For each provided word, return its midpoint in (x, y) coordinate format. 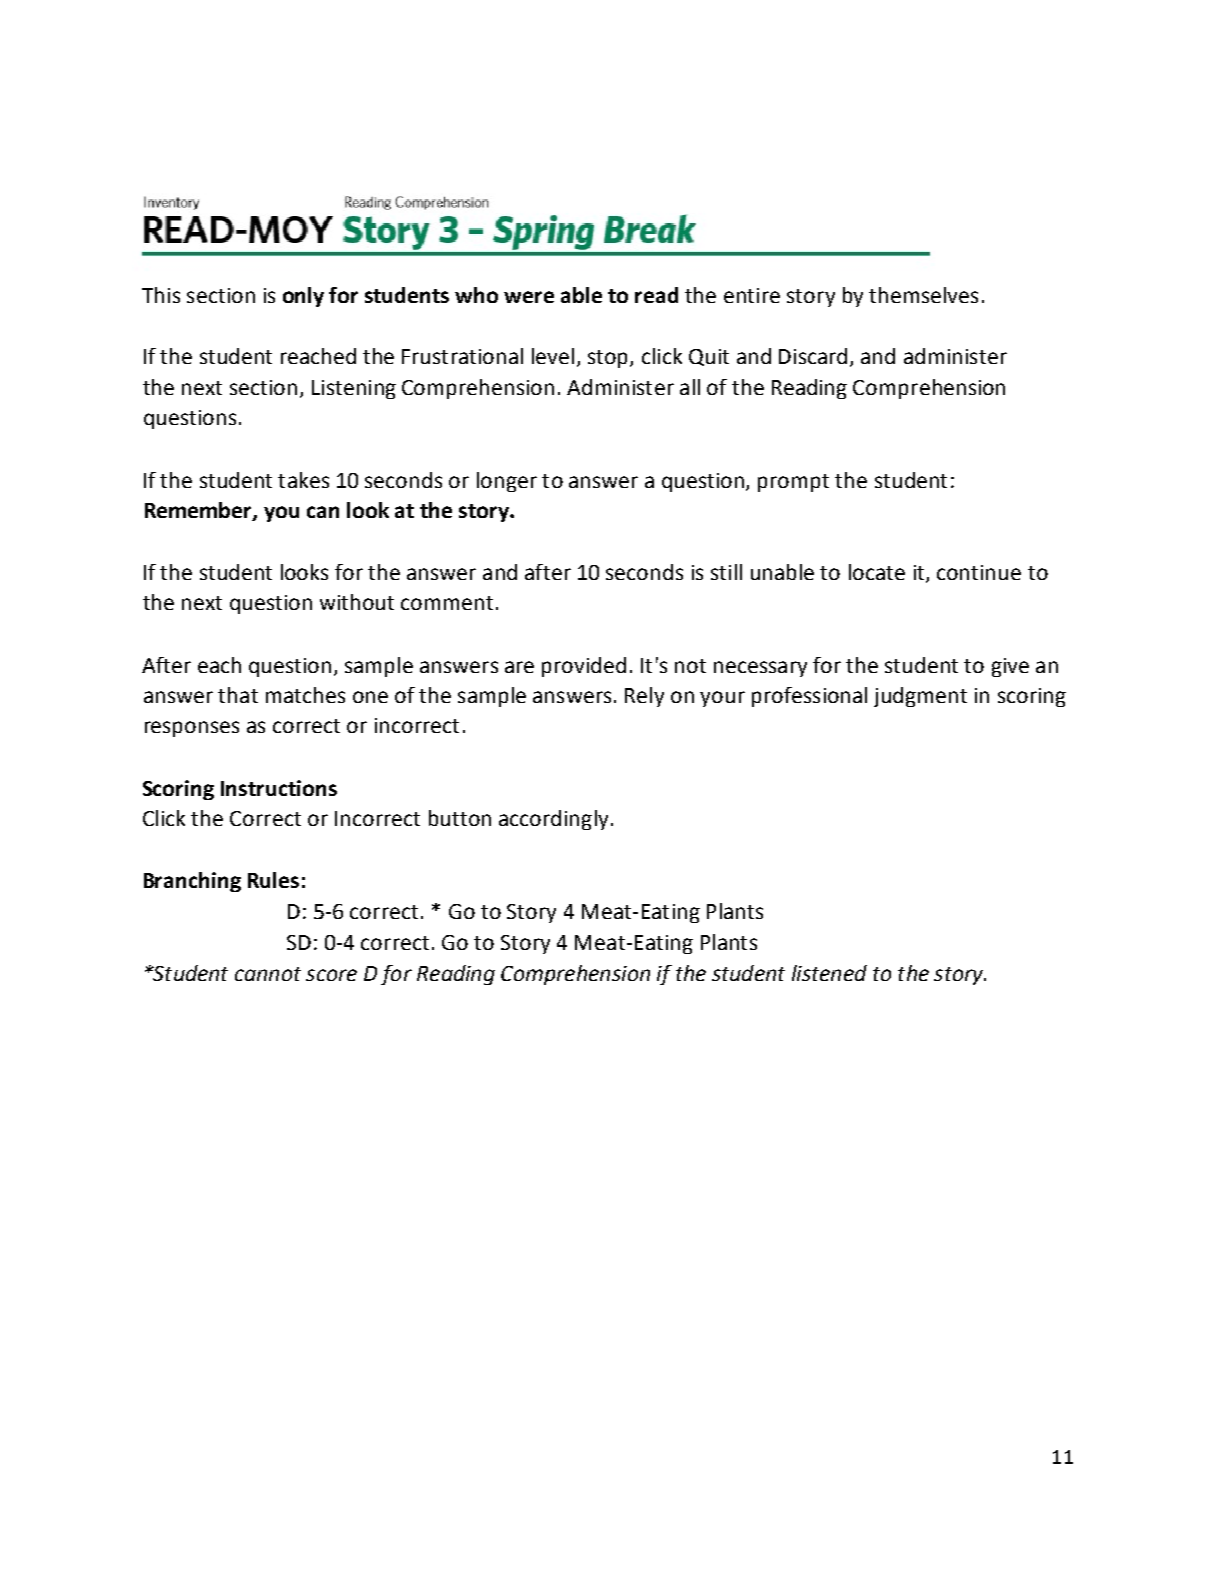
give (1010, 667)
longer (507, 482)
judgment (920, 697)
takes (303, 480)
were (529, 297)
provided (584, 667)
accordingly (553, 820)
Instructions (279, 788)
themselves (923, 295)
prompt (793, 483)
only (303, 297)
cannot (268, 974)
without (357, 602)
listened (829, 973)
